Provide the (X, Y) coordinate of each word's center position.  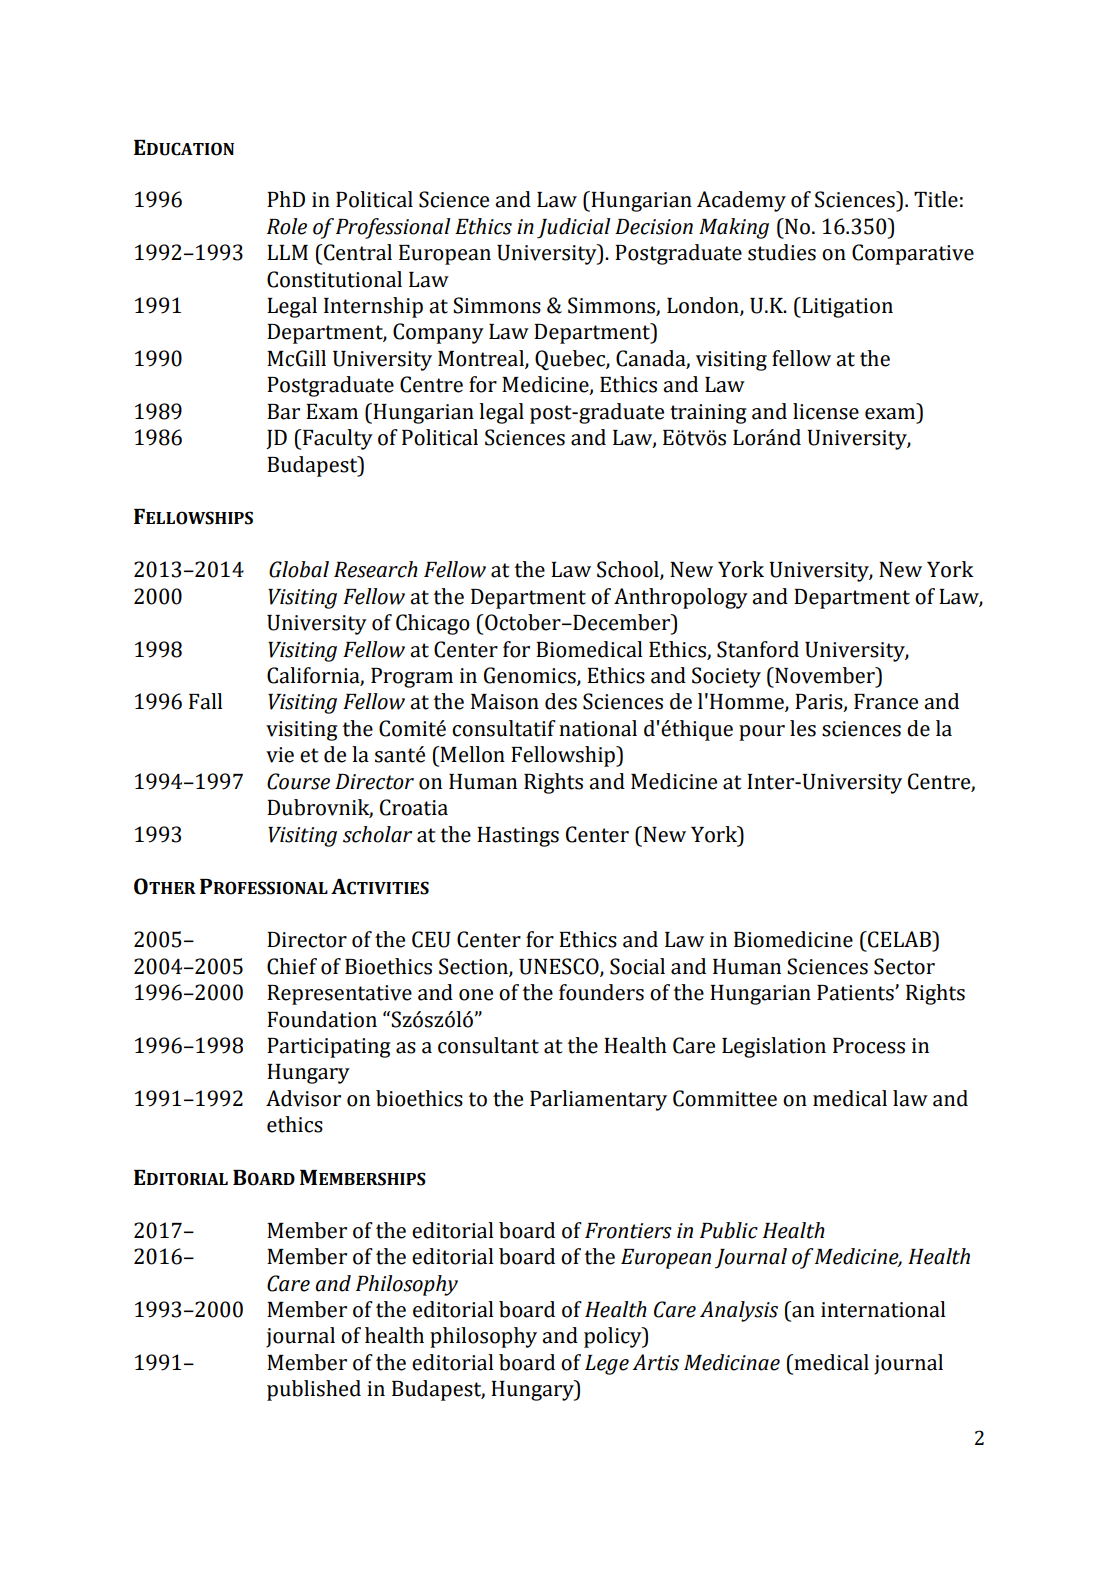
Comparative (913, 254)
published (314, 1390)
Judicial (573, 228)
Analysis (739, 1311)
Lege (607, 1365)
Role (287, 226)
